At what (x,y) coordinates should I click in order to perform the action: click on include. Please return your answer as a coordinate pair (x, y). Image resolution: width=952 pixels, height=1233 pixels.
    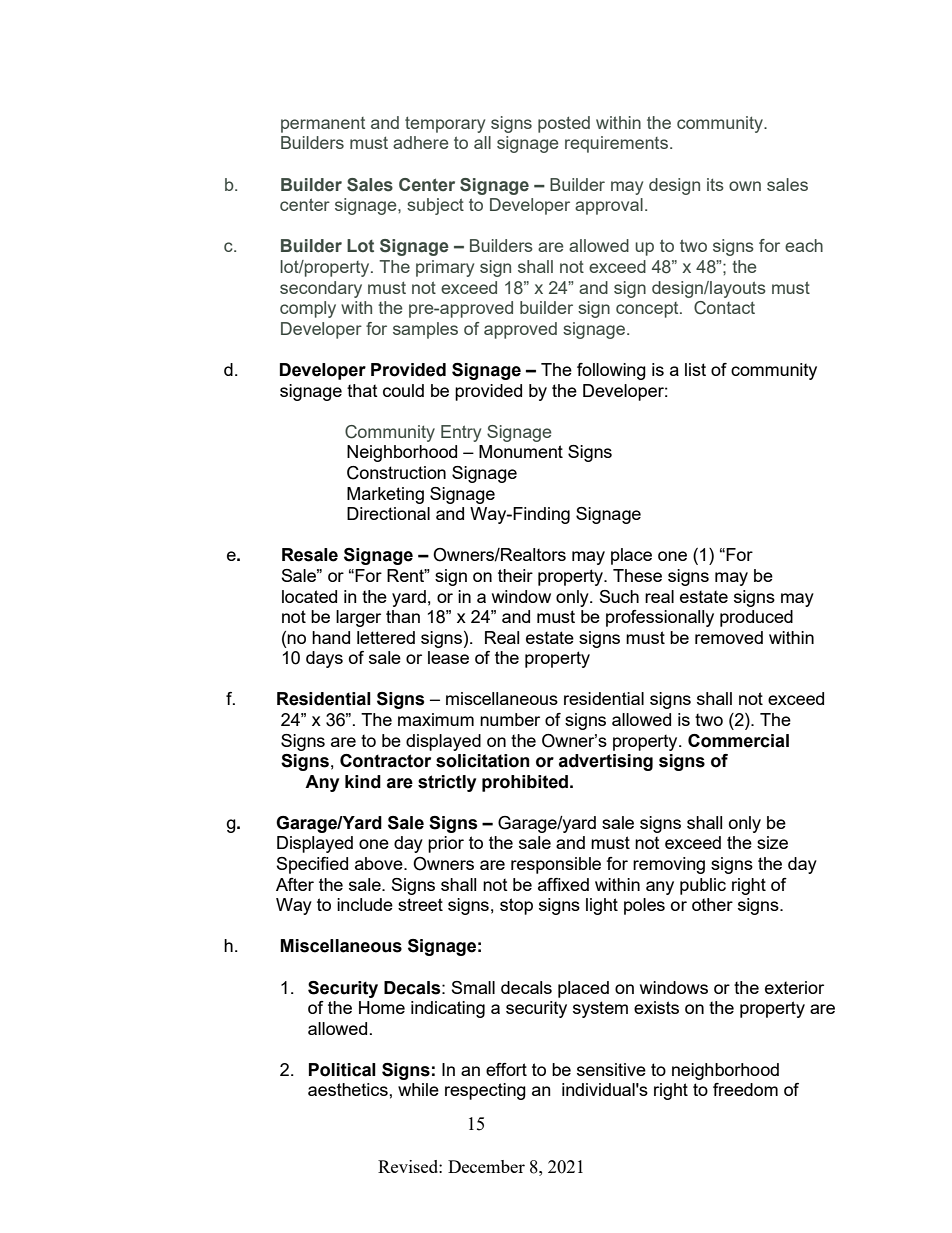
    Looking at the image, I should click on (365, 904).
